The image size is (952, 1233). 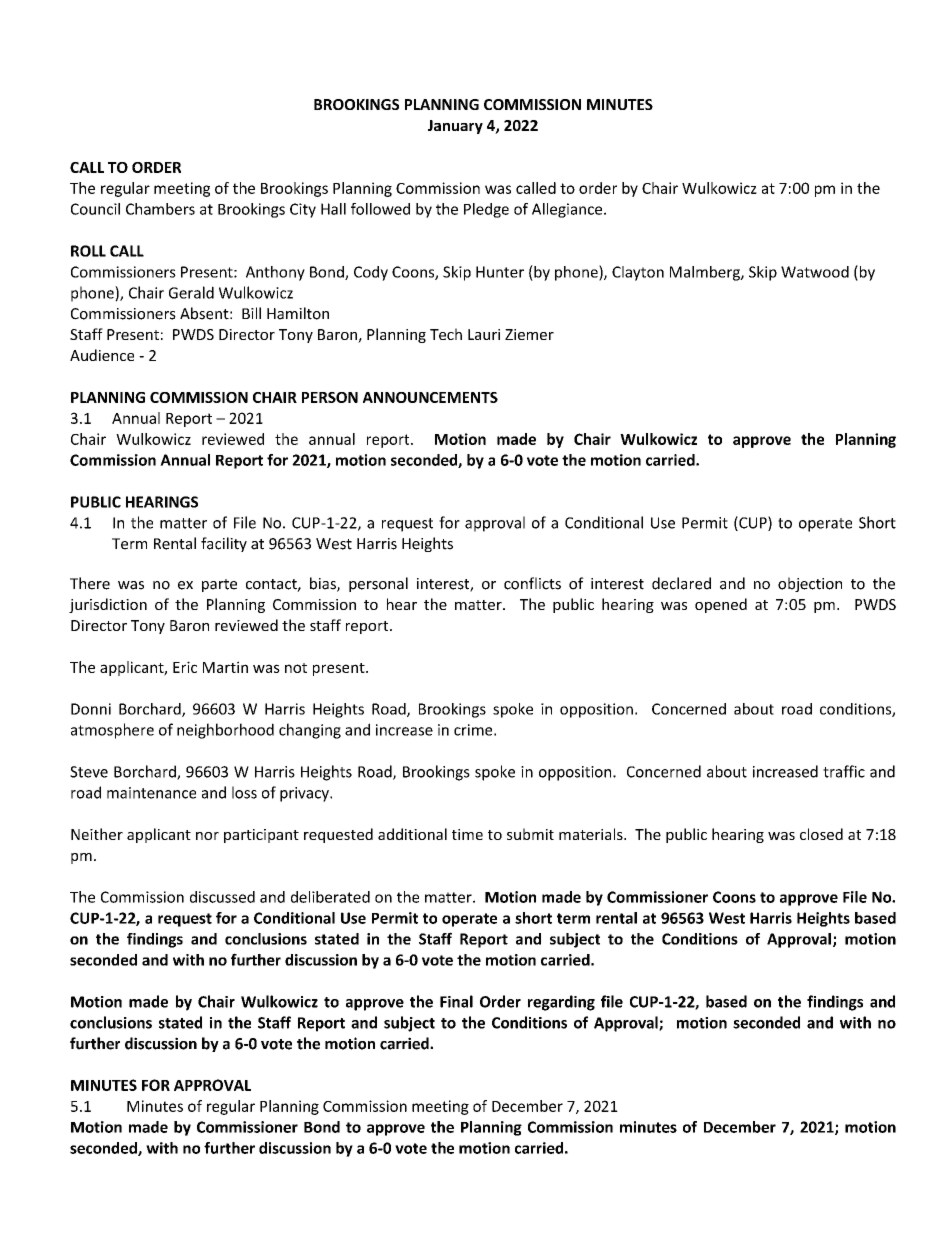 I want to click on discussed, so click(x=222, y=897).
